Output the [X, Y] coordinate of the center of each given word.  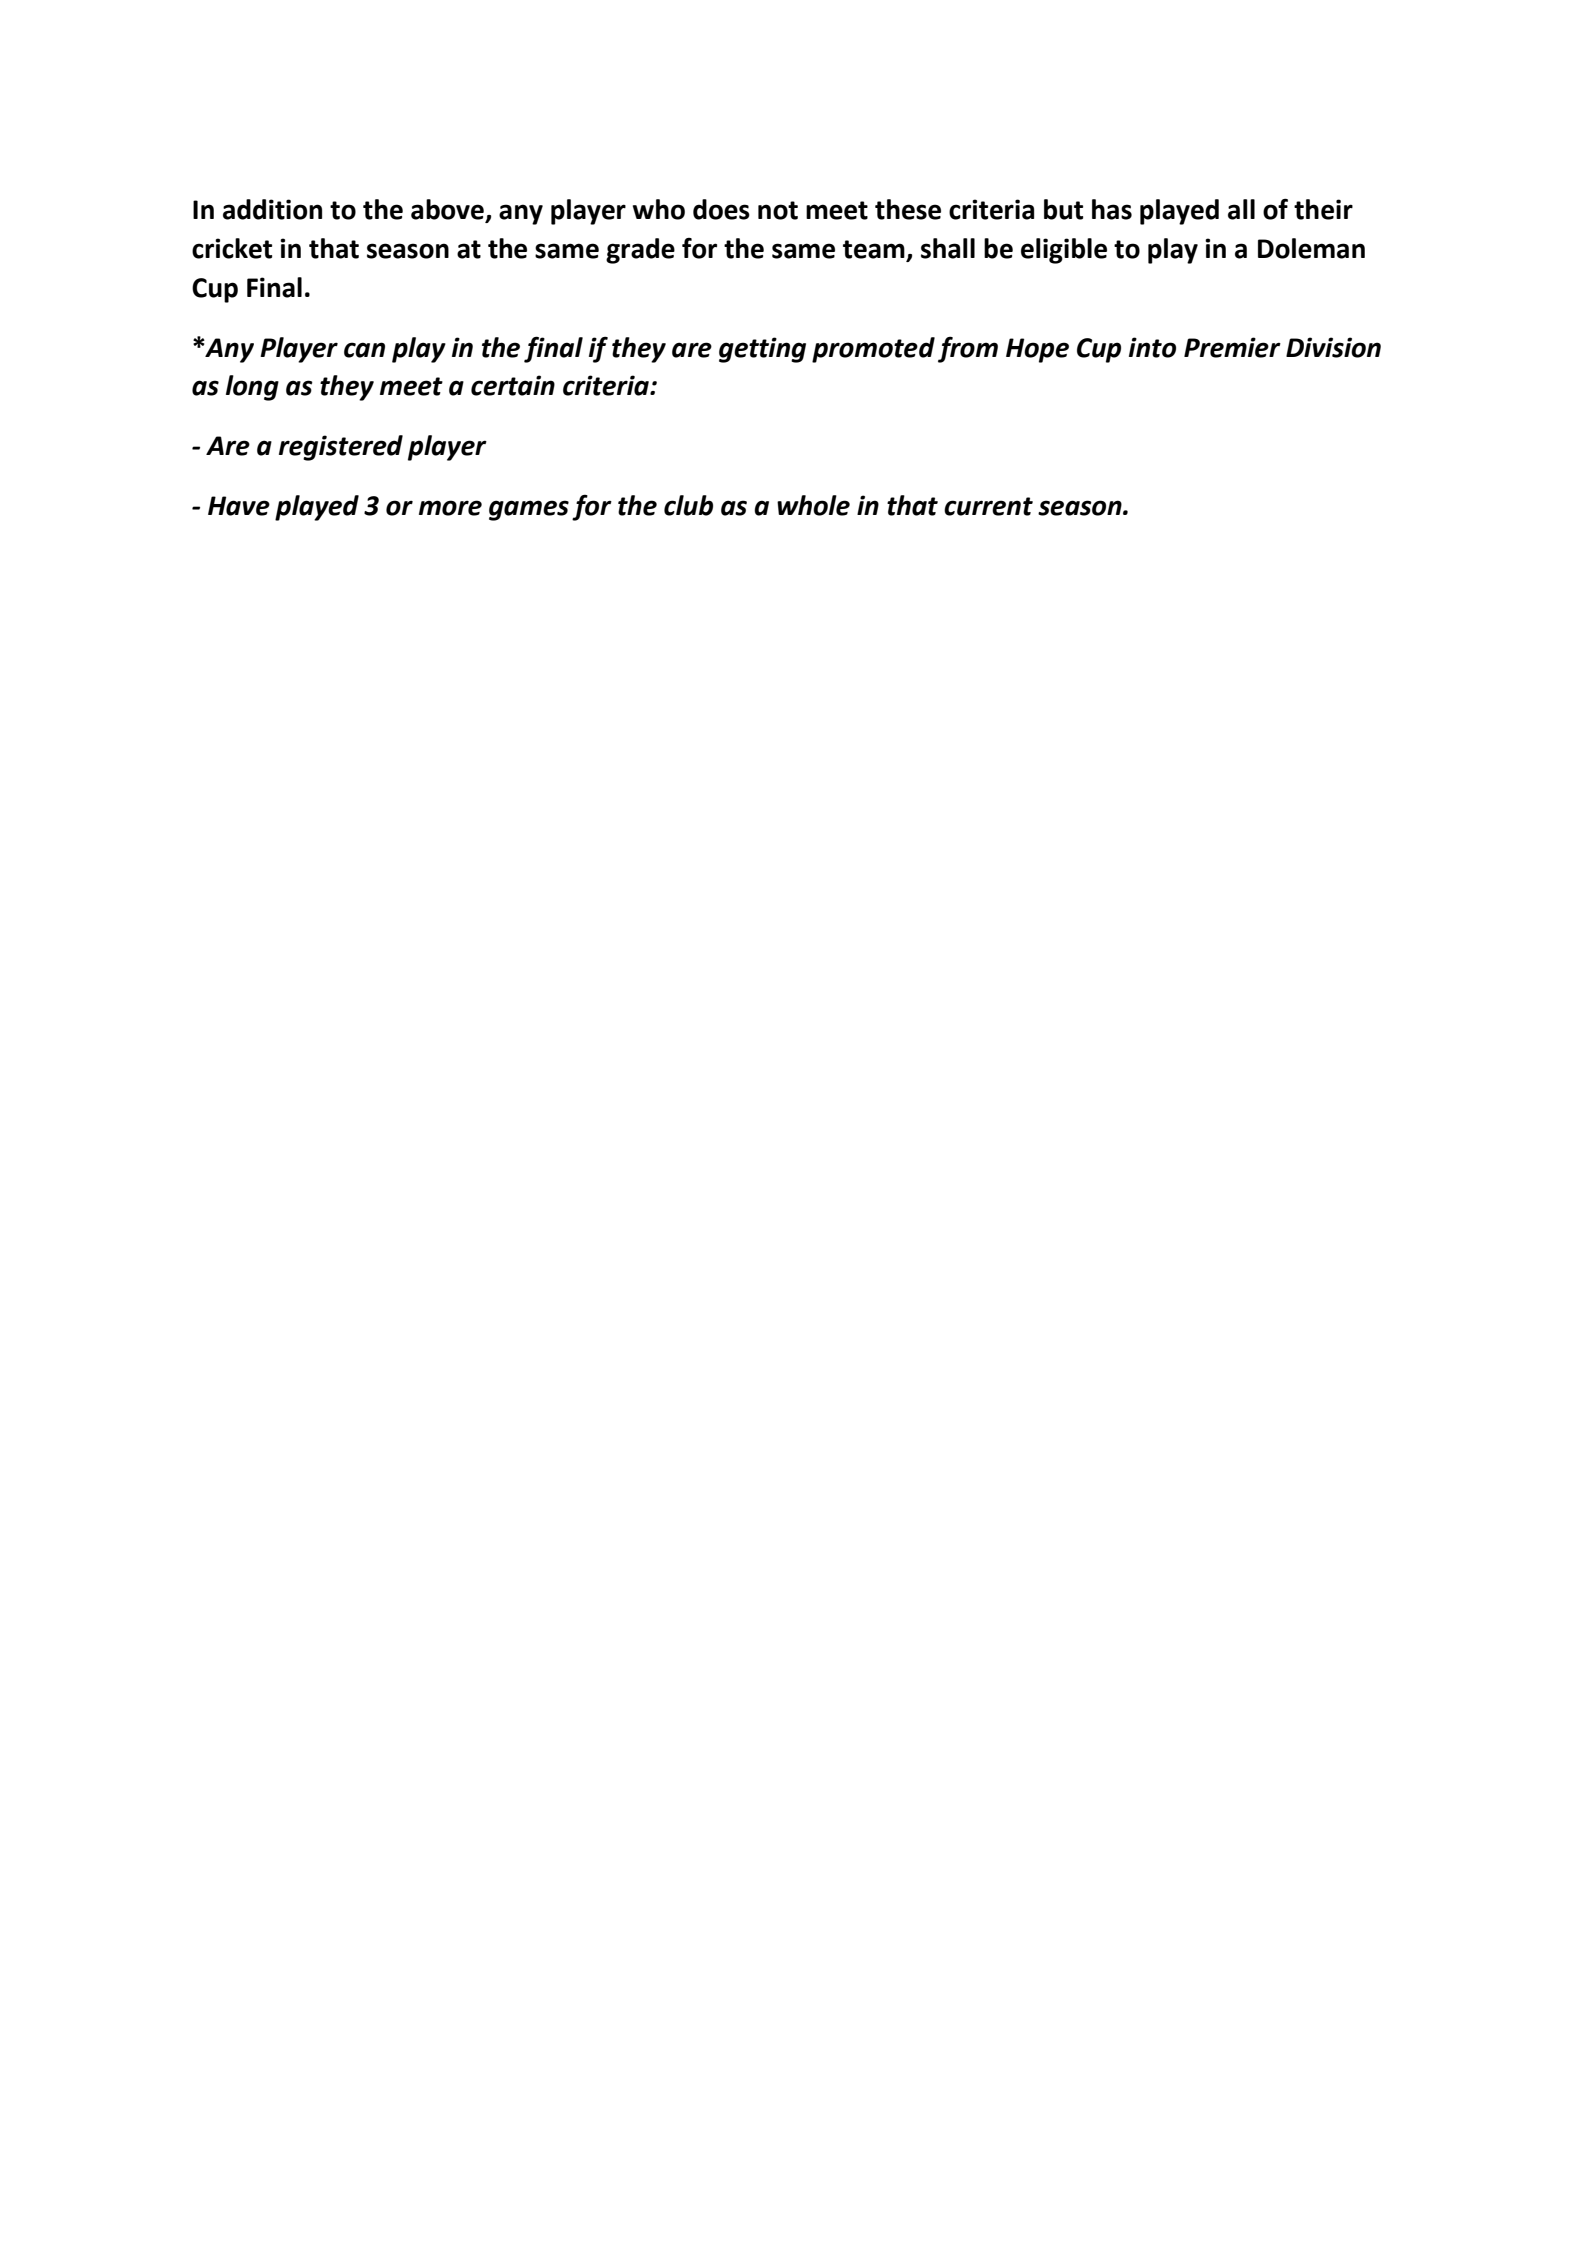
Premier [1232, 347]
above [448, 210]
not [778, 210]
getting [762, 350]
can [364, 350]
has [1112, 209]
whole [813, 505]
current [988, 506]
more [450, 508]
